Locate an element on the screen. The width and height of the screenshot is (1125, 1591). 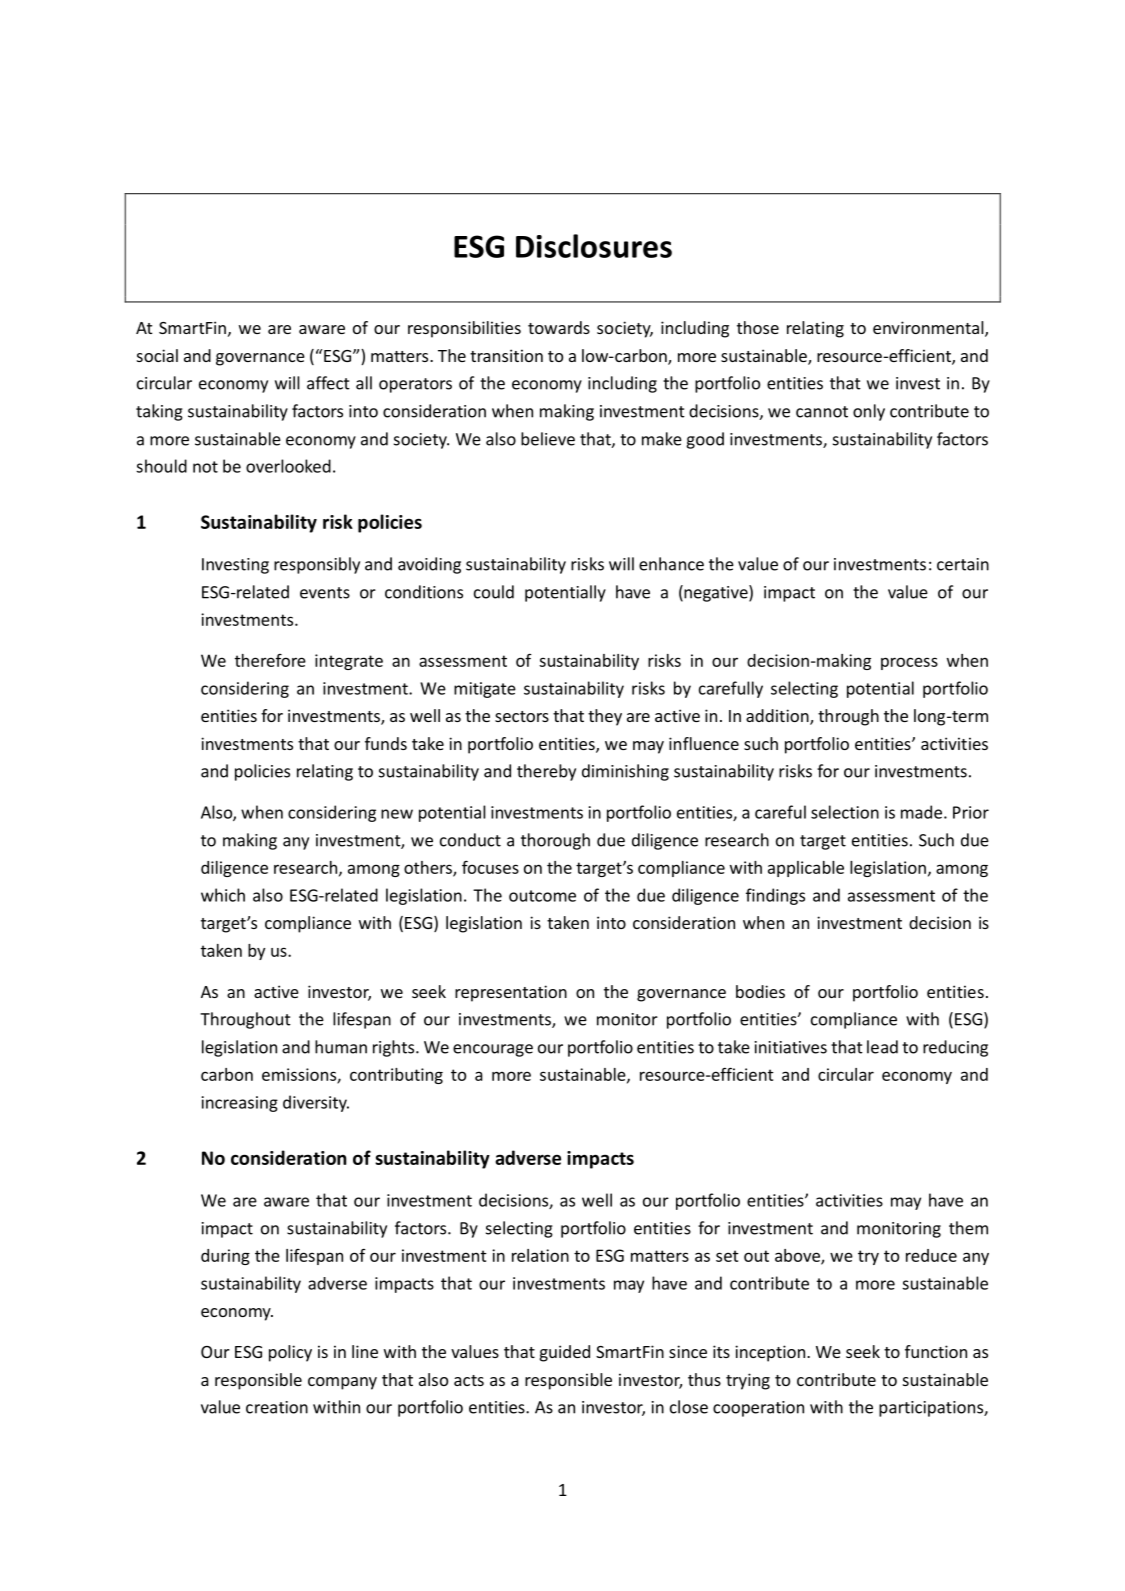
Disclosures is located at coordinates (594, 246).
